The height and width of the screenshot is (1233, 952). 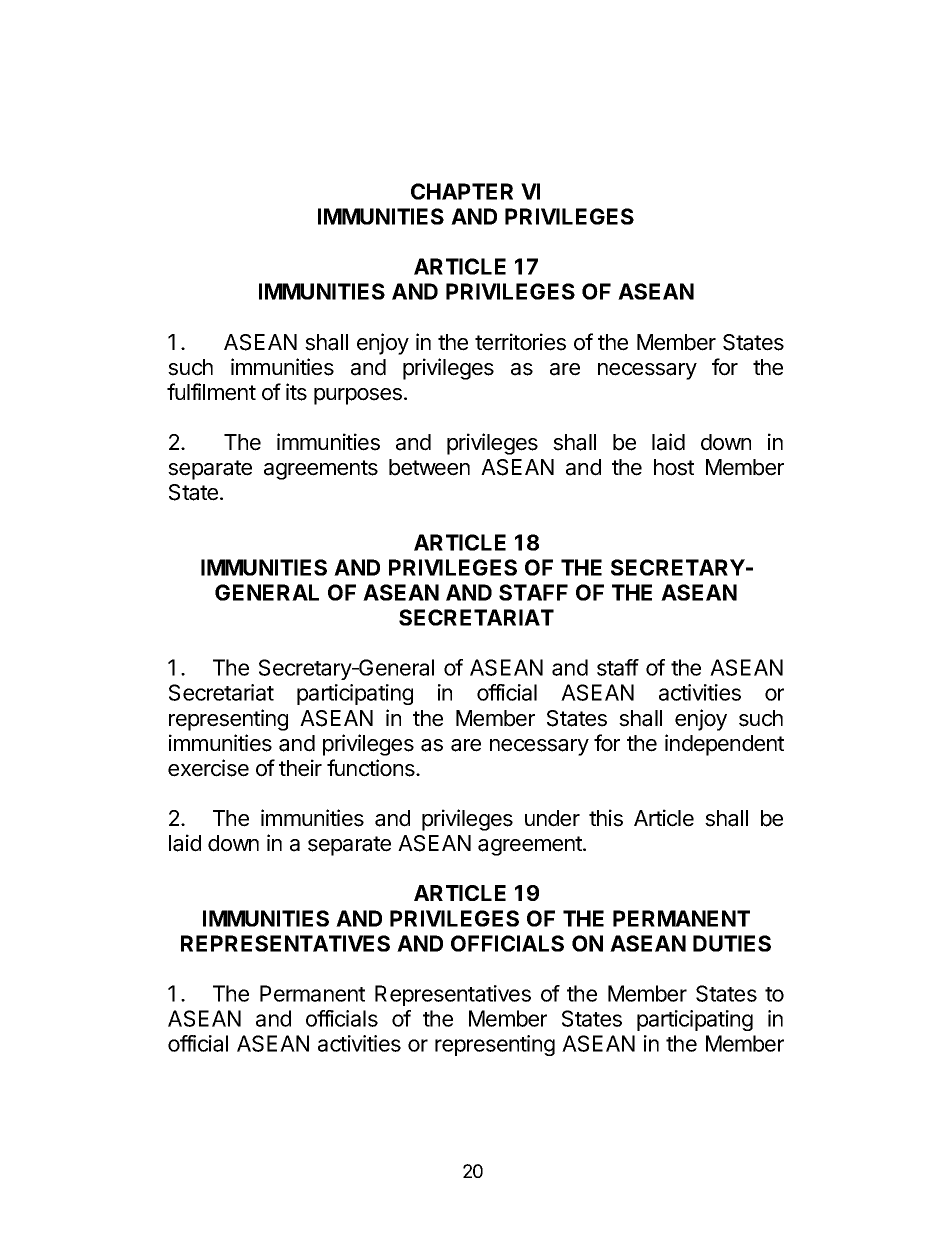 I want to click on host, so click(x=674, y=467).
